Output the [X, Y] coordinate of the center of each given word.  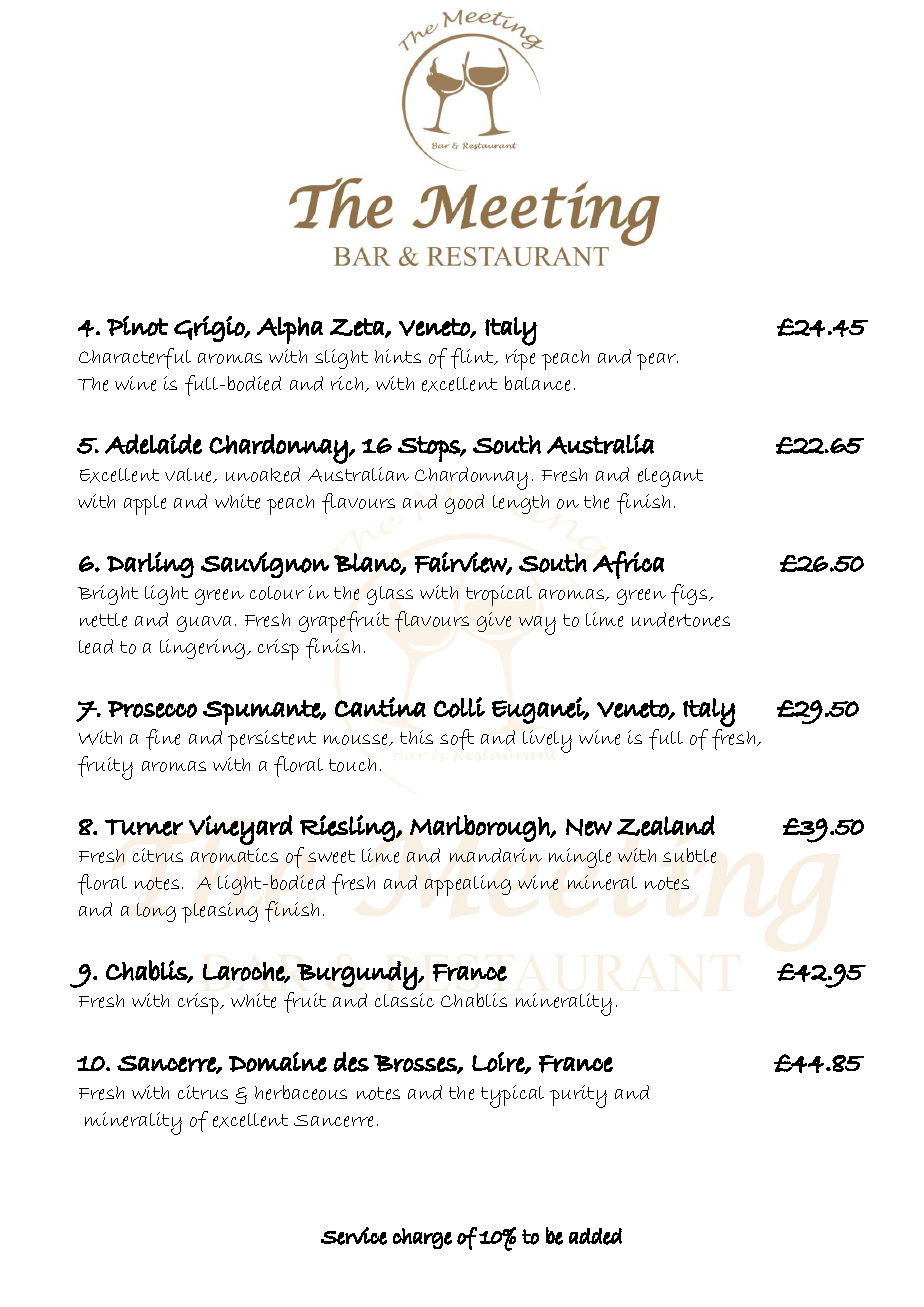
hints [398, 356]
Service [354, 1236]
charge [422, 1238]
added [595, 1236]
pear [657, 361]
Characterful [135, 358]
